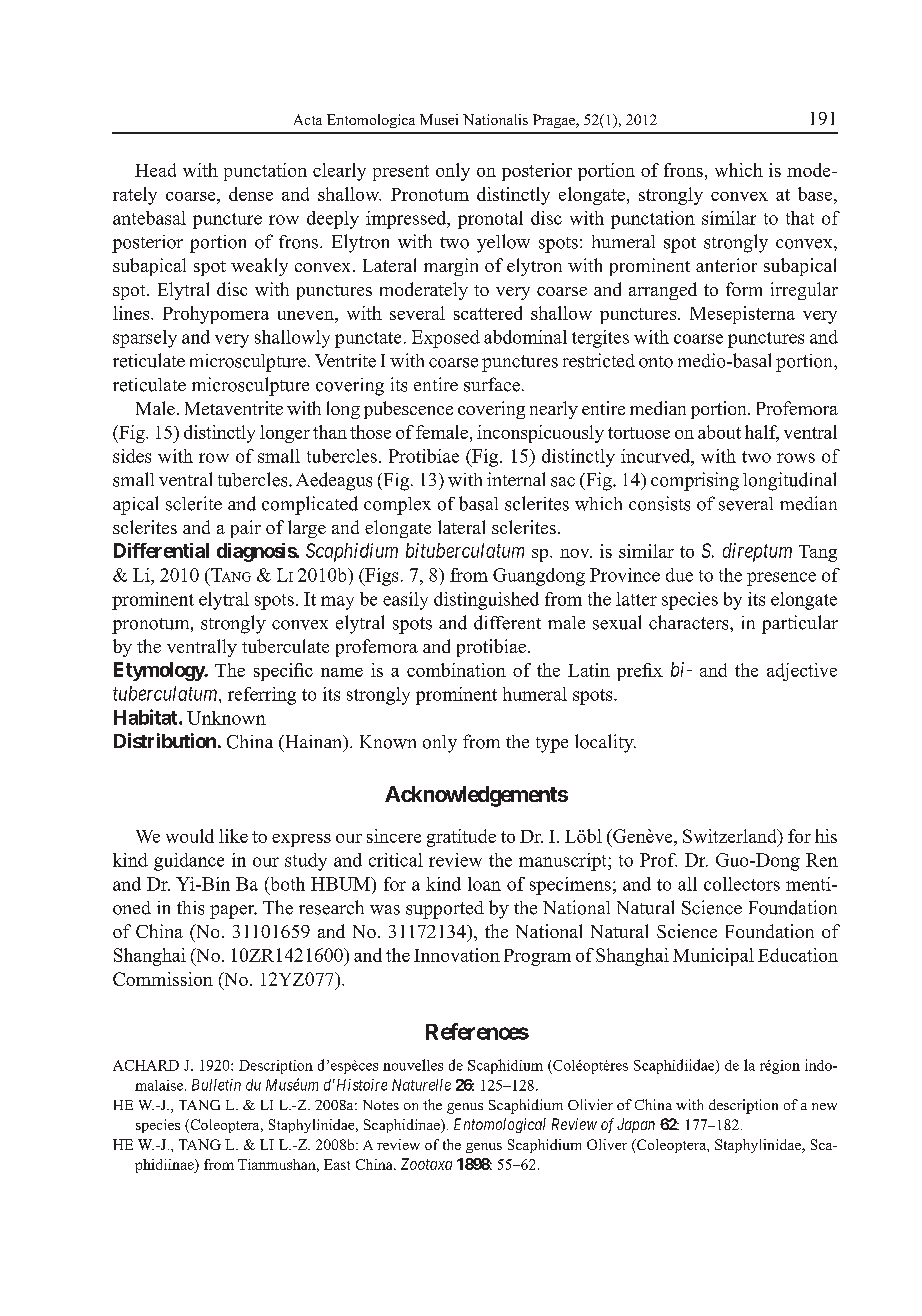 This screenshot has width=922, height=1316. Describe the element at coordinates (337, 1164) in the screenshot. I see `East` at that location.
